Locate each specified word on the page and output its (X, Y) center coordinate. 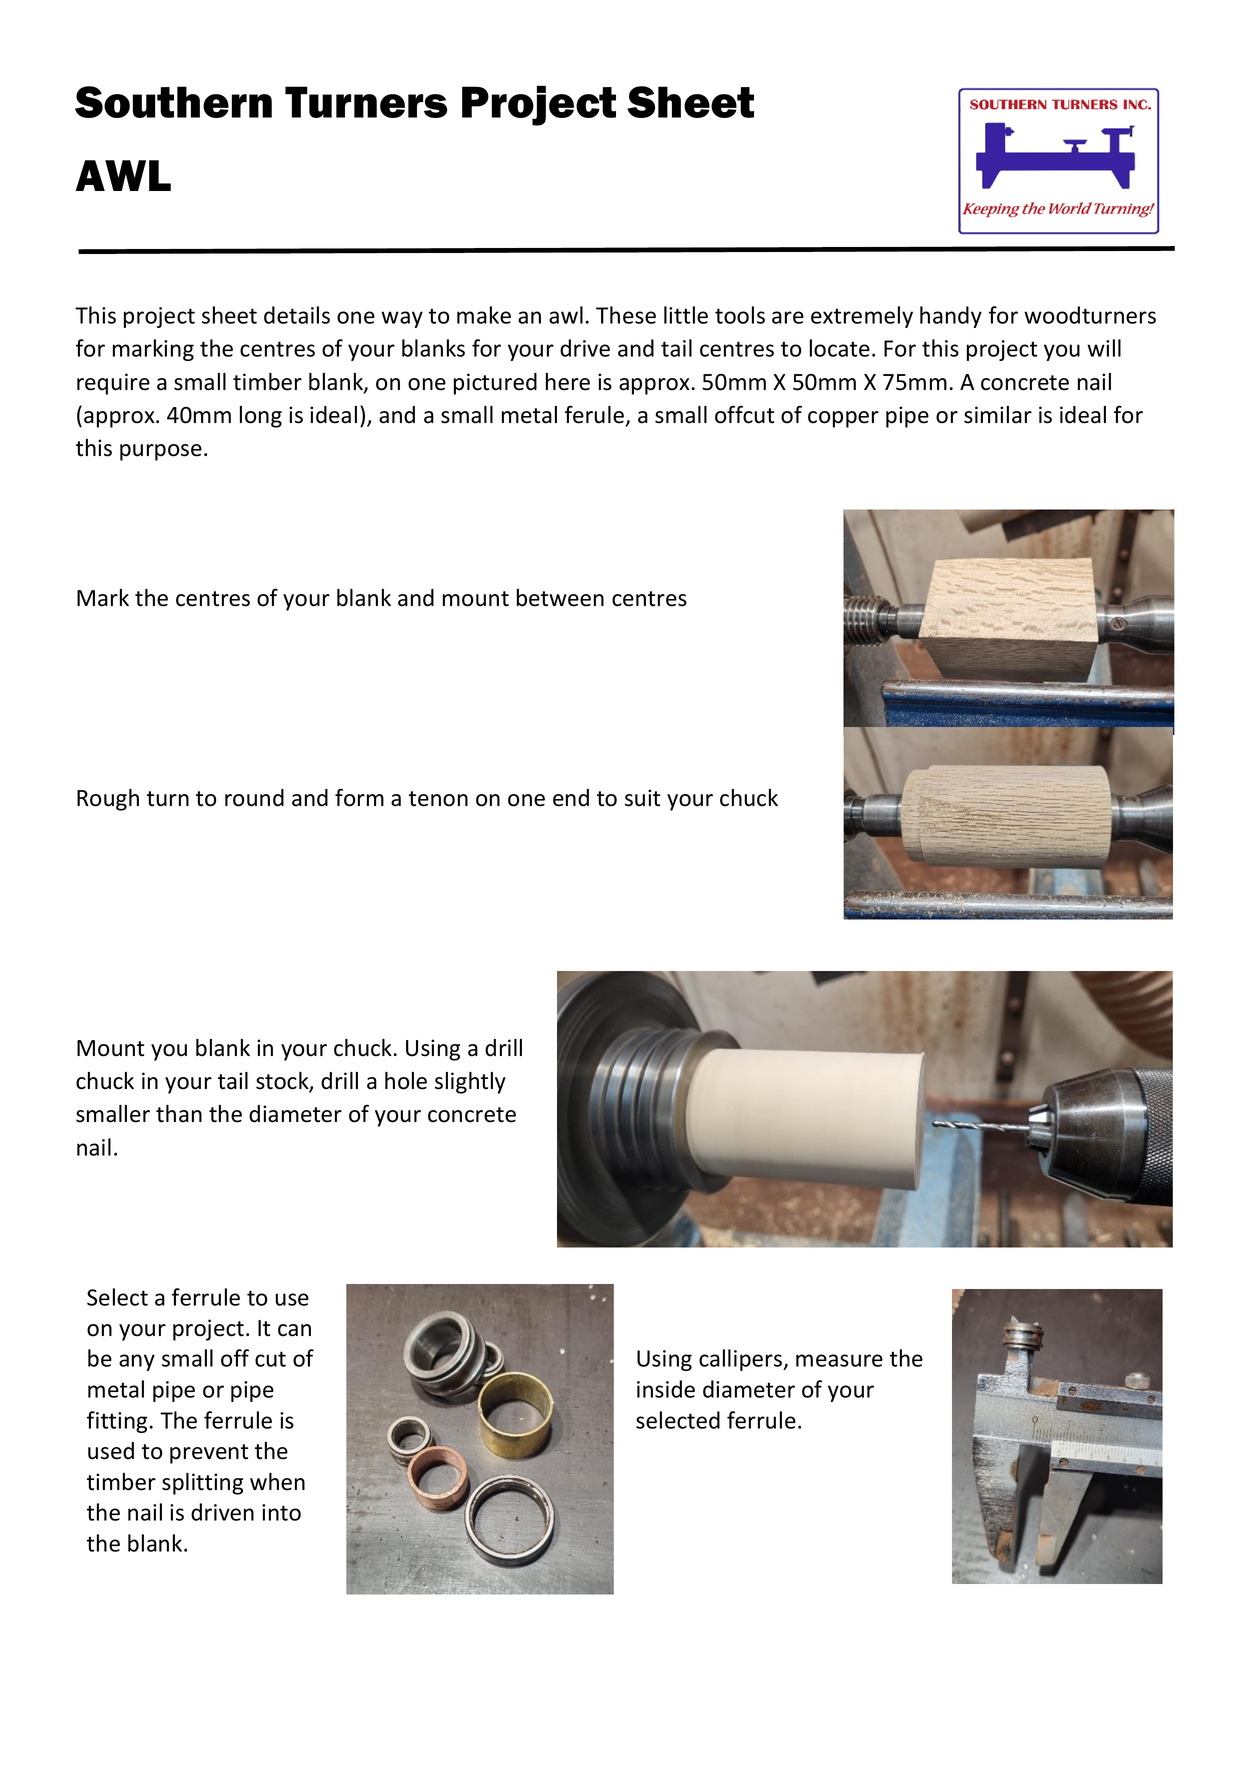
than (179, 1114)
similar (998, 415)
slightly (470, 1083)
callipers (742, 1360)
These (626, 315)
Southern (173, 102)
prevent (209, 1454)
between (560, 598)
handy (951, 317)
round (254, 798)
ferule (594, 414)
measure (839, 1360)
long (261, 417)
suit (642, 798)
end (571, 798)
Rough (108, 800)
